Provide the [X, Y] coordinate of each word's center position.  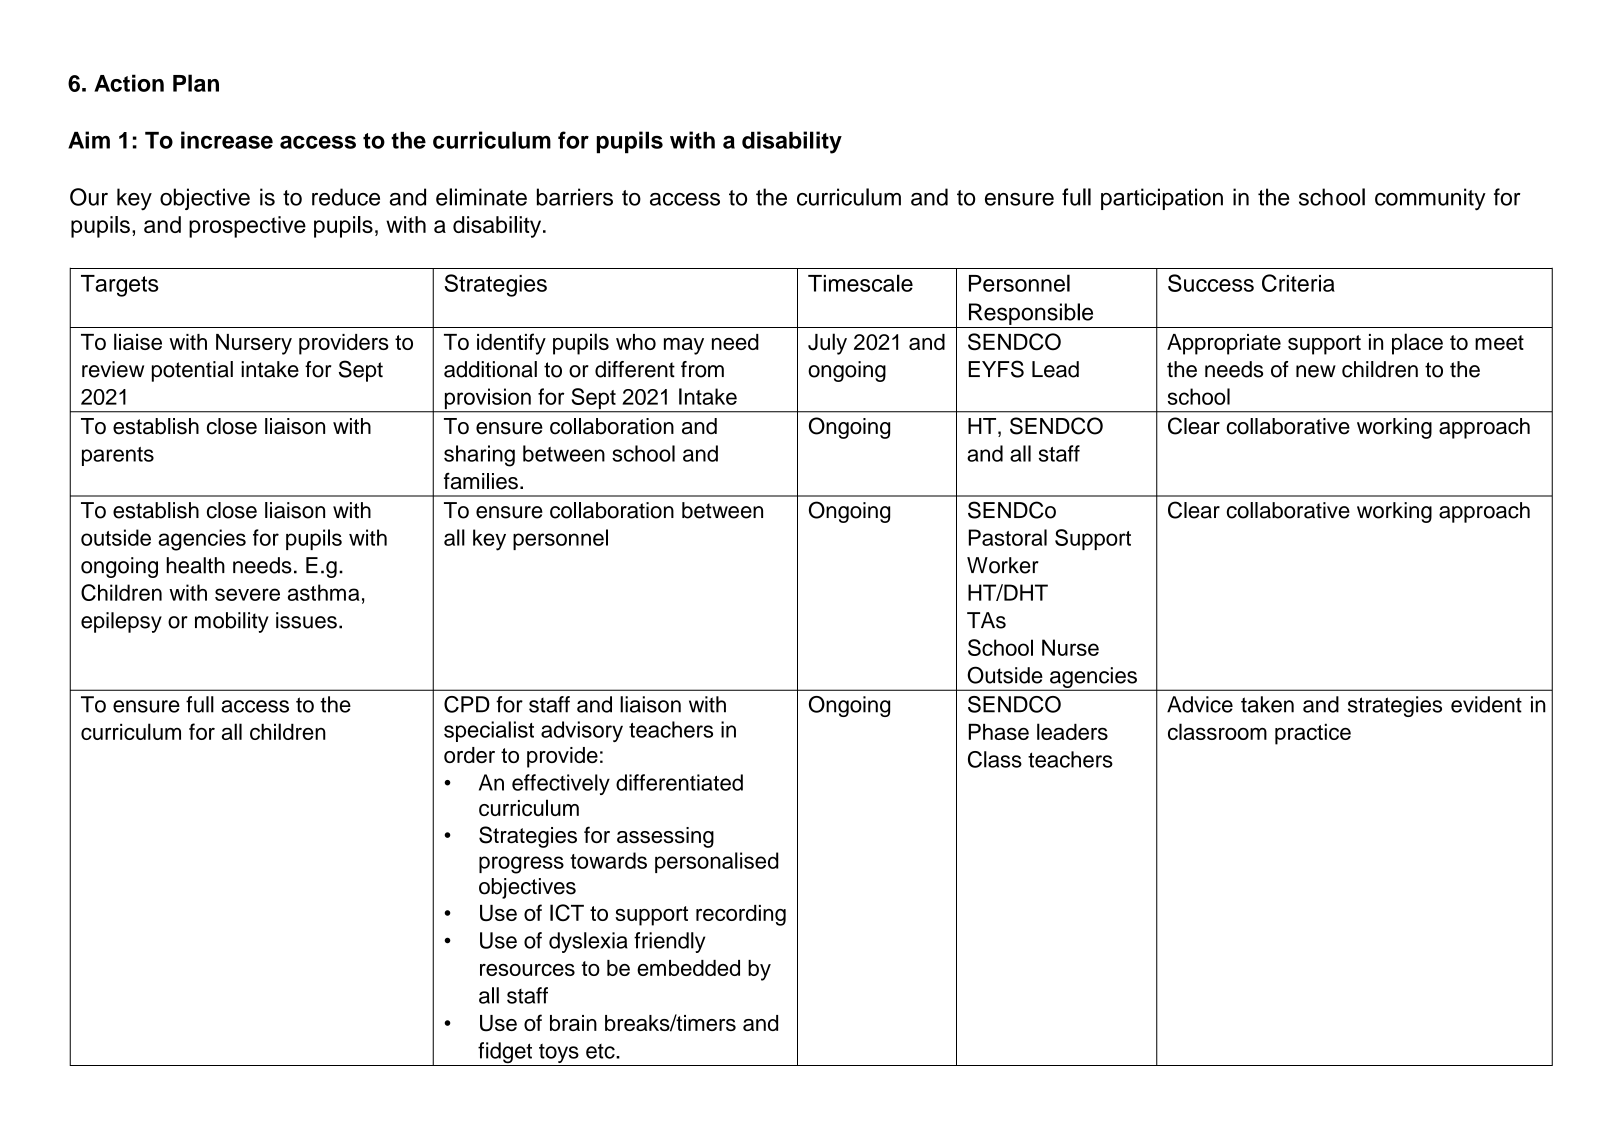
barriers [575, 197]
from [702, 369]
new [1316, 371]
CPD [467, 704]
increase [227, 140]
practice [1313, 734]
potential [192, 371]
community [1430, 199]
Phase [999, 731]
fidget [505, 1054]
